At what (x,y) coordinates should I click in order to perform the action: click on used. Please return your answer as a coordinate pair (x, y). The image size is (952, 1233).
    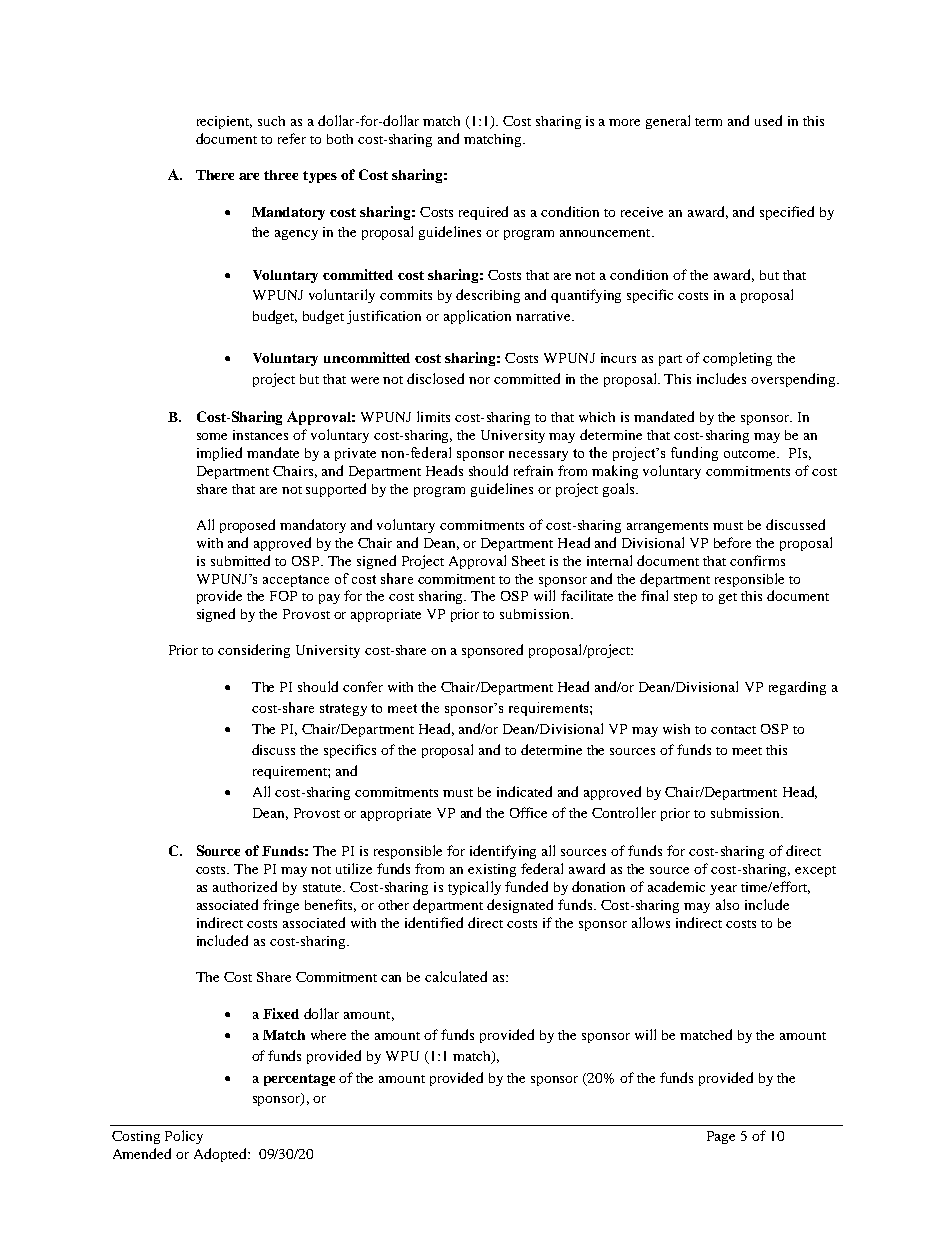
    Looking at the image, I should click on (768, 120).
